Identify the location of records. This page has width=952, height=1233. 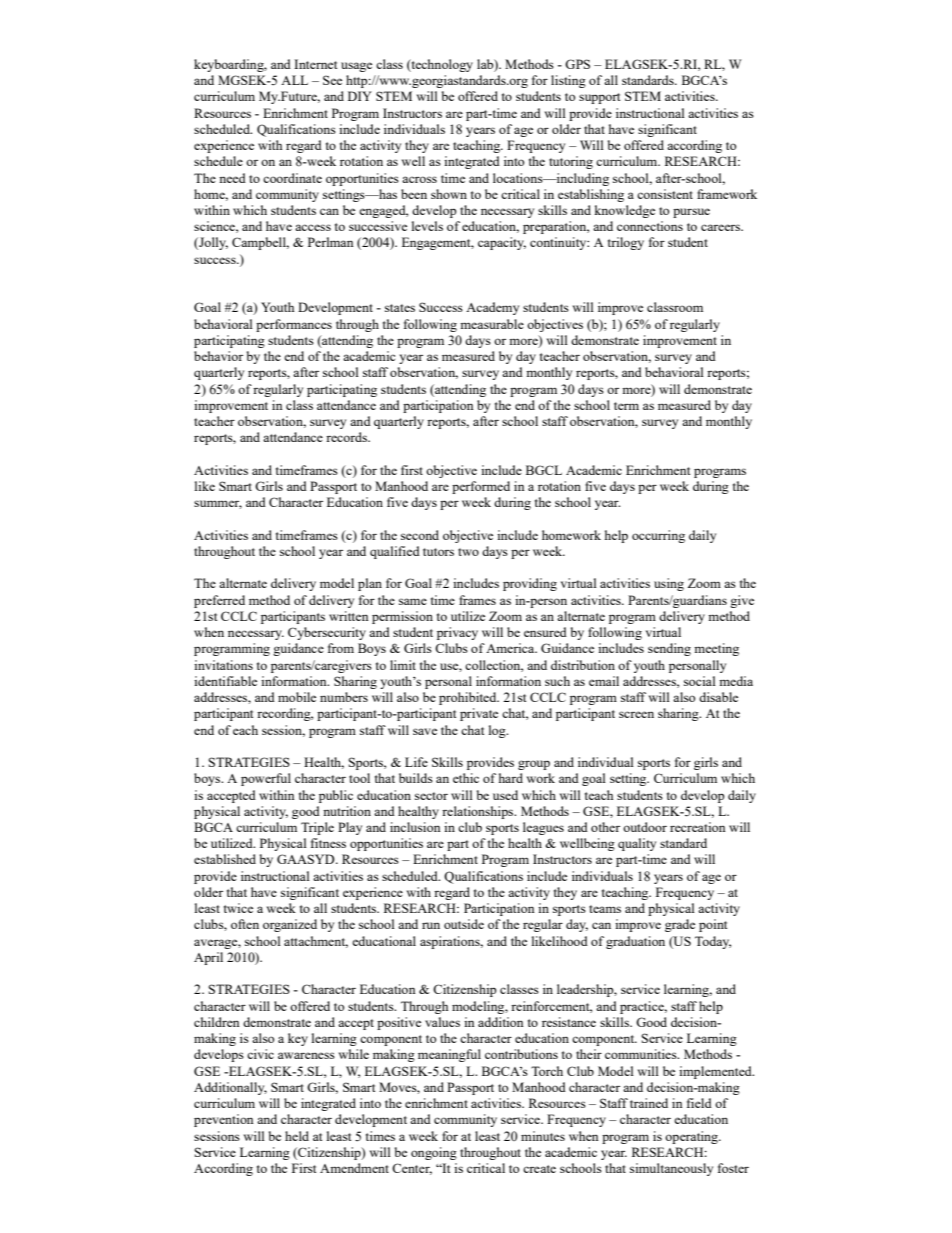
(347, 437).
